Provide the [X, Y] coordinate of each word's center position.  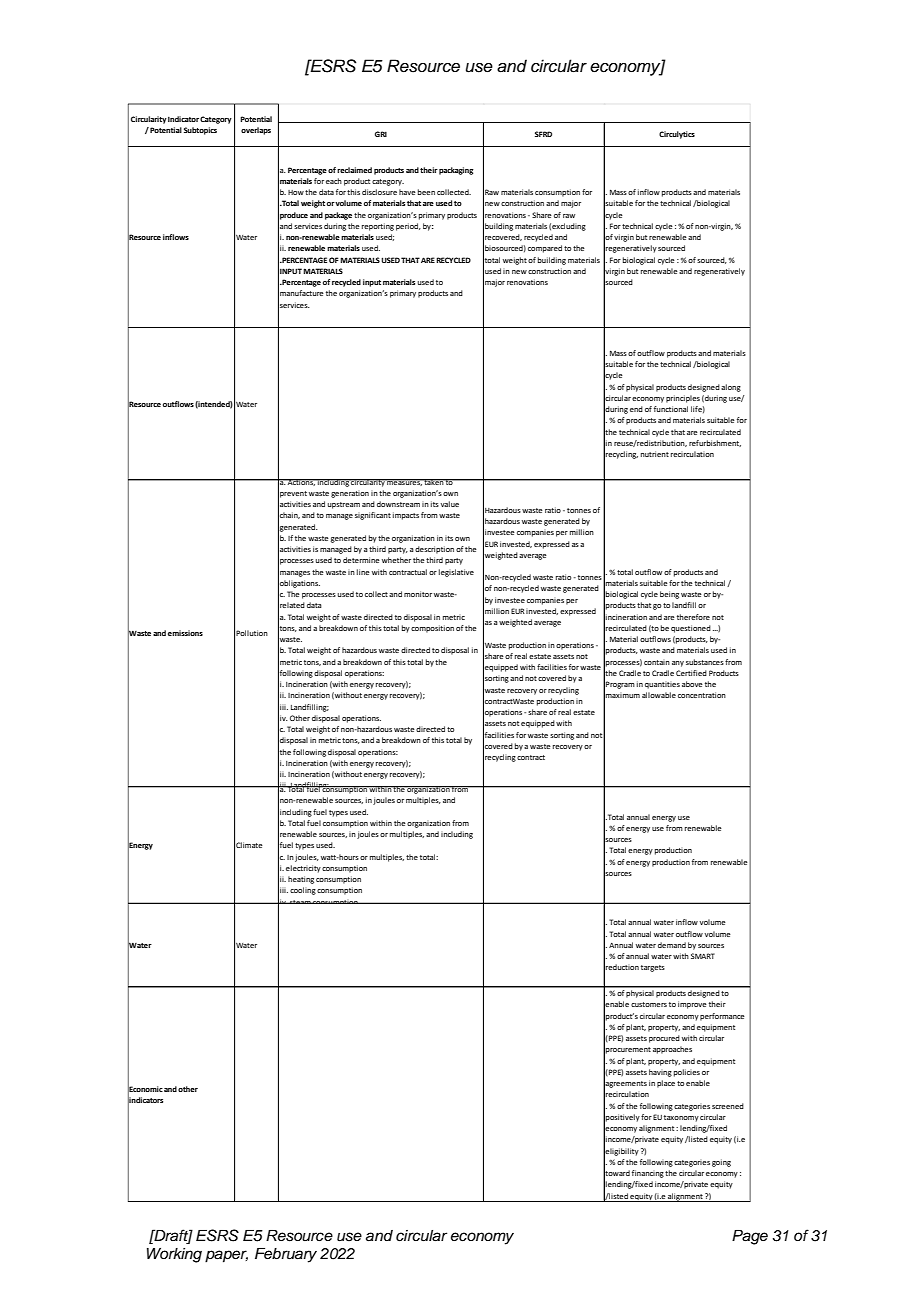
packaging [456, 171]
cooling [303, 891]
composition [432, 629]
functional [671, 409]
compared [545, 249]
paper [226, 1256]
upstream [344, 505]
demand [672, 945]
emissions [185, 633]
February [286, 1255]
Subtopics [200, 131]
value [450, 504]
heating [301, 880]
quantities [662, 685]
